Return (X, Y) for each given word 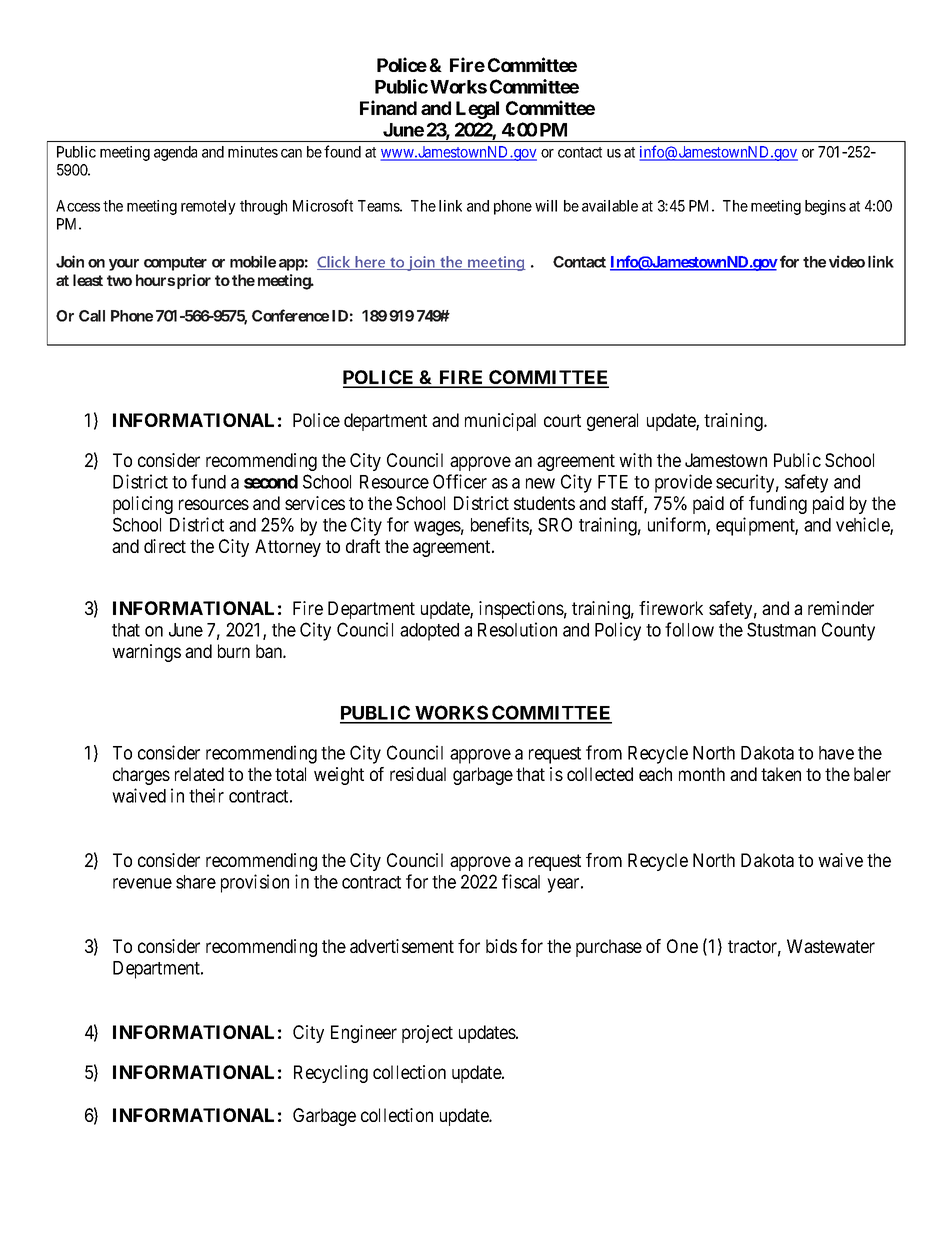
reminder (841, 608)
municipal (500, 422)
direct (165, 546)
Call (92, 316)
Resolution (517, 629)
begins (825, 207)
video (847, 261)
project (427, 1034)
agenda (175, 153)
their (206, 795)
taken (781, 774)
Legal (477, 110)
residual (418, 774)
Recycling (331, 1074)
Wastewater (831, 946)
